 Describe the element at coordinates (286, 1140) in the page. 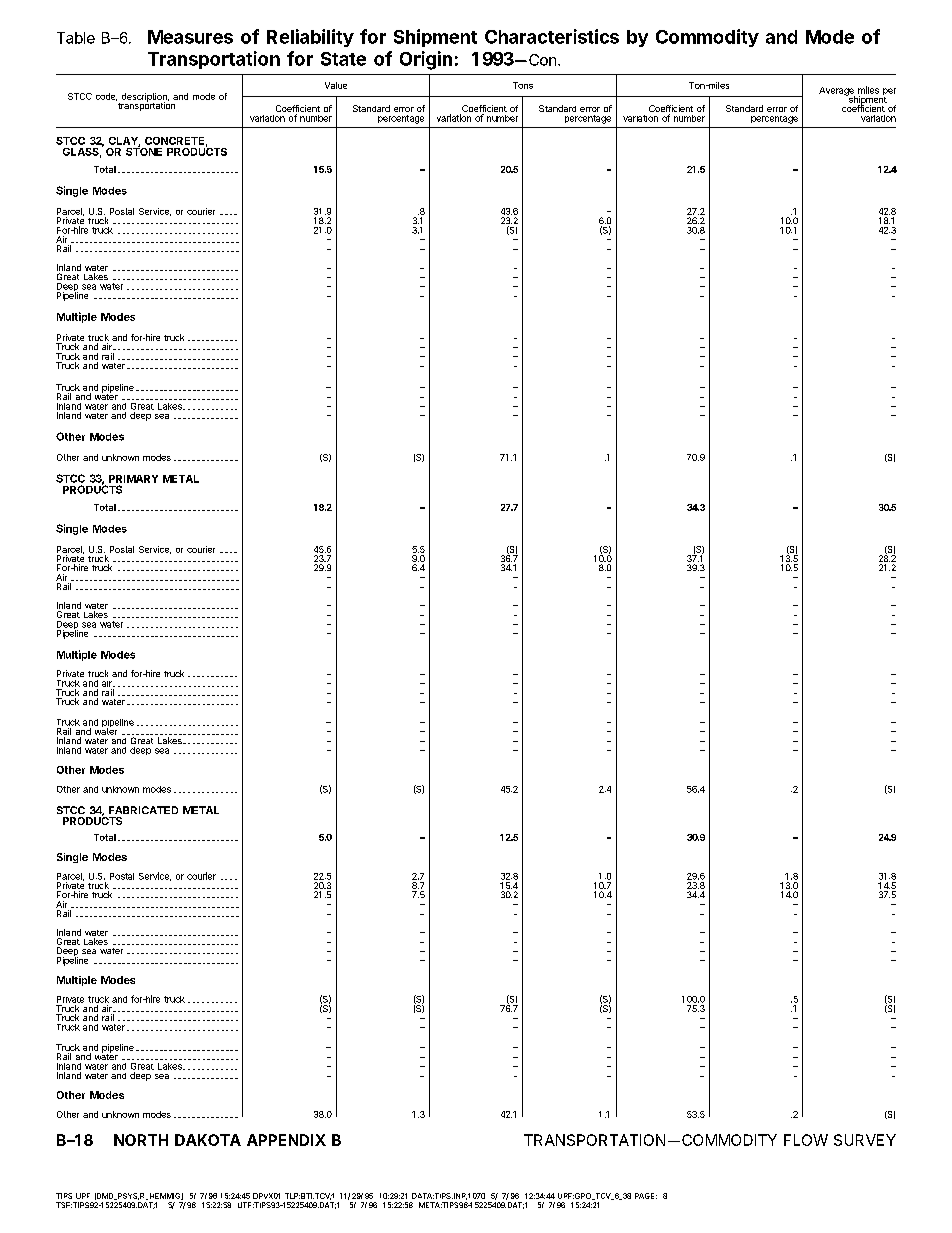

I see `APPENDIX` at that location.
